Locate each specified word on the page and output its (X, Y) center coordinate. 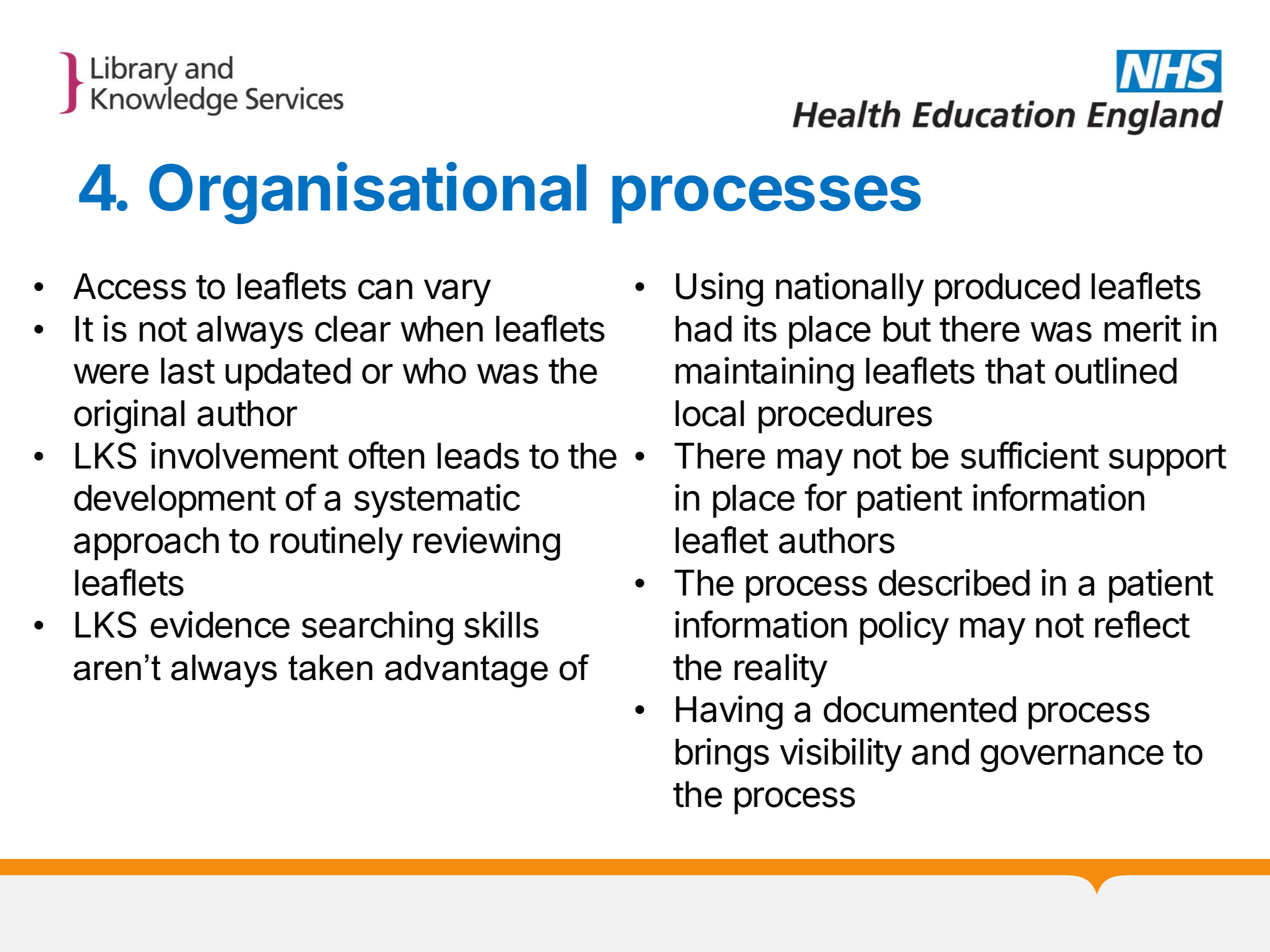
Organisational (368, 193)
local (709, 413)
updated (288, 374)
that (1015, 370)
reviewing (486, 543)
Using (719, 289)
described (954, 582)
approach (146, 544)
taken (330, 667)
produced (1007, 290)
